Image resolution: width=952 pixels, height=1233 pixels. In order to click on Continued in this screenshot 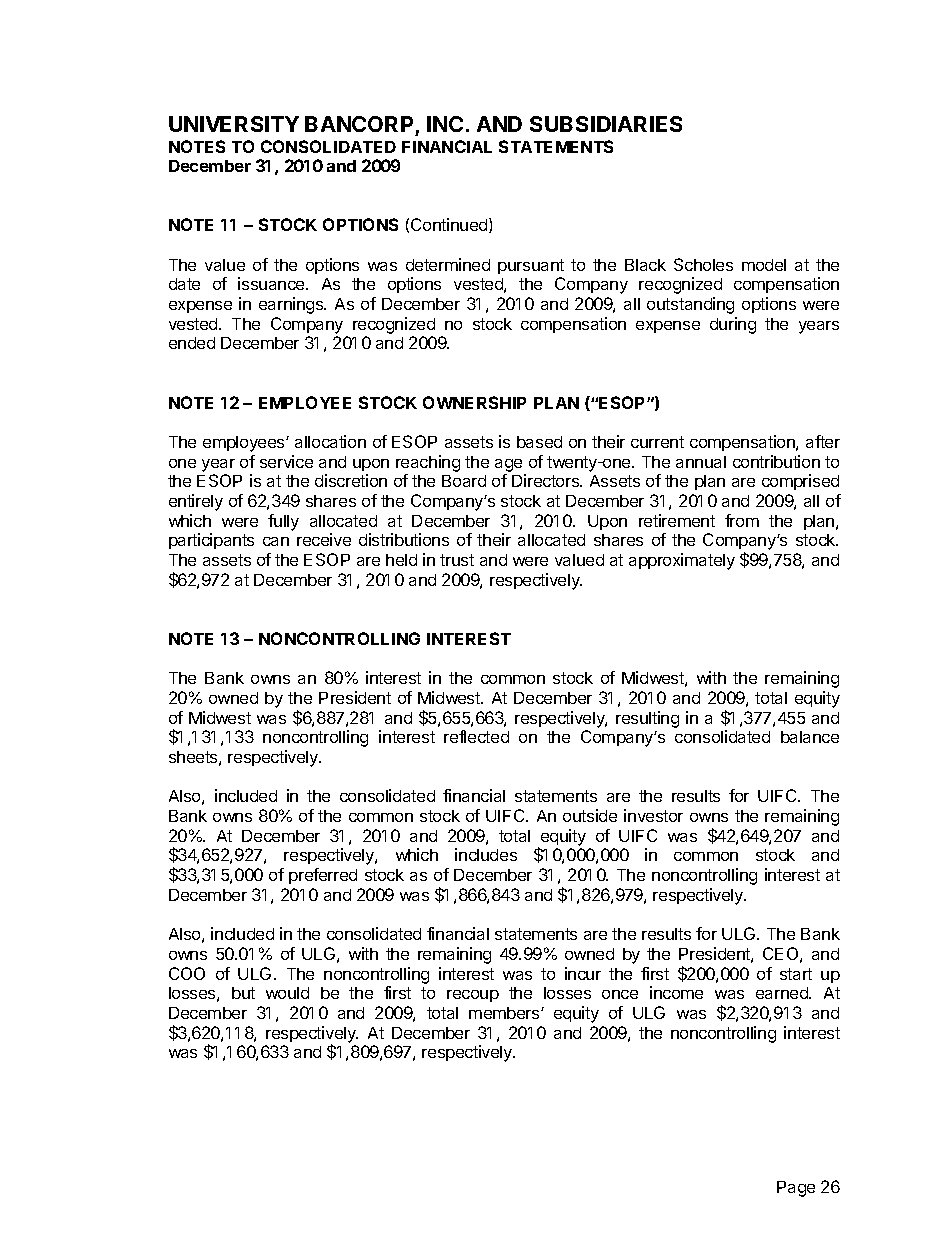, I will do `click(450, 225)`.
